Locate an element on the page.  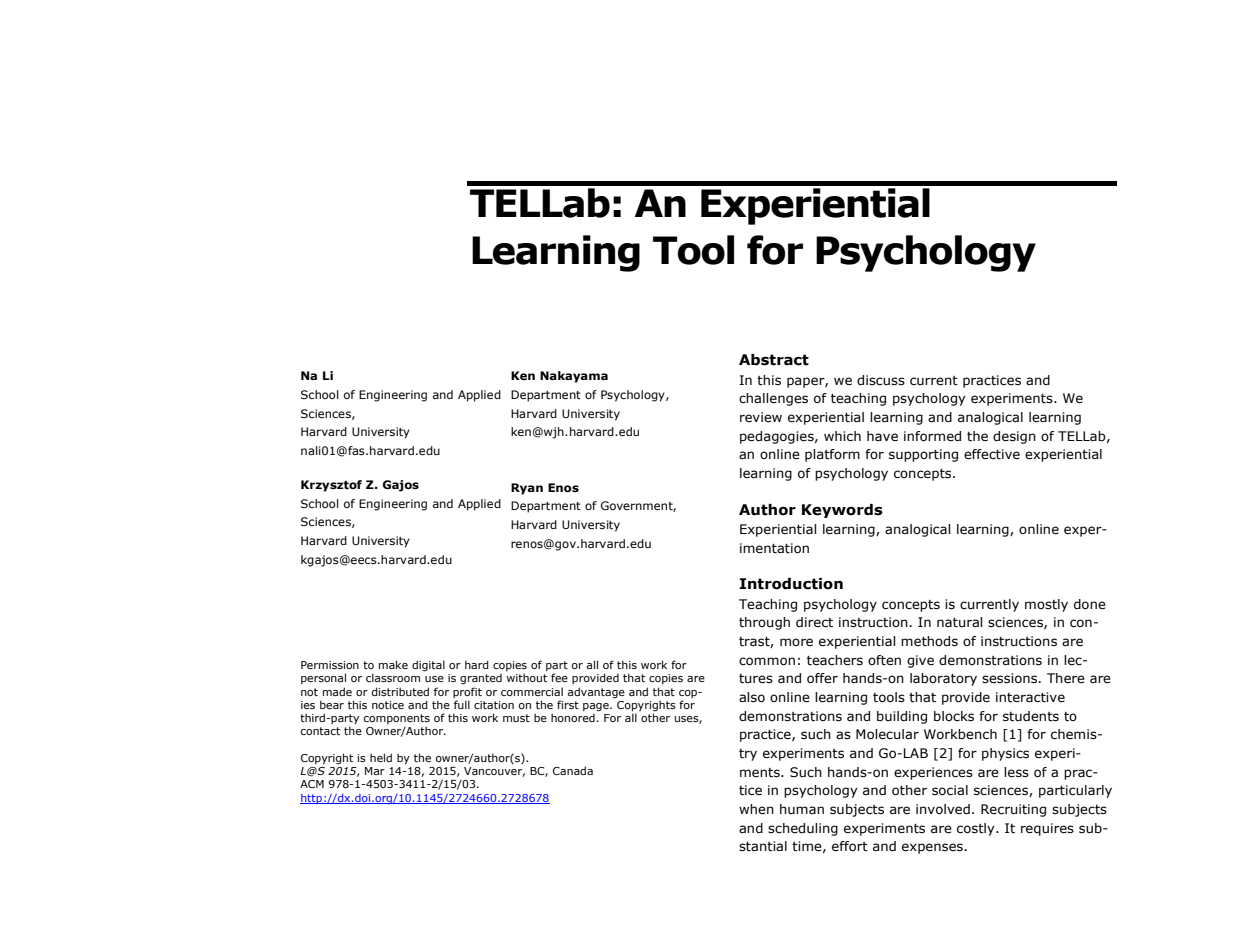
discuss is located at coordinates (881, 380).
